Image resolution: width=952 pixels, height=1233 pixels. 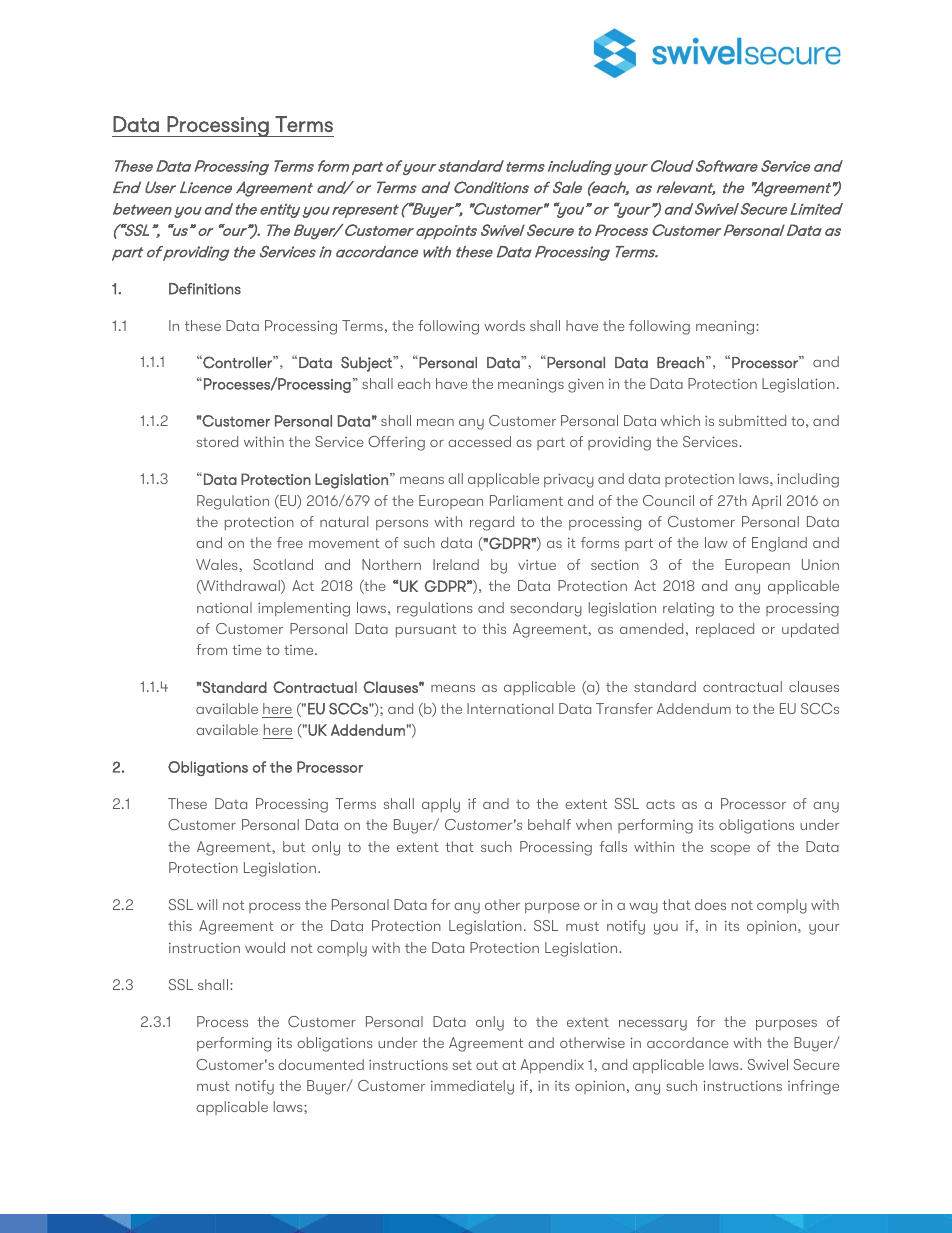 What do you see at coordinates (205, 289) in the screenshot?
I see `Definitions` at bounding box center [205, 289].
